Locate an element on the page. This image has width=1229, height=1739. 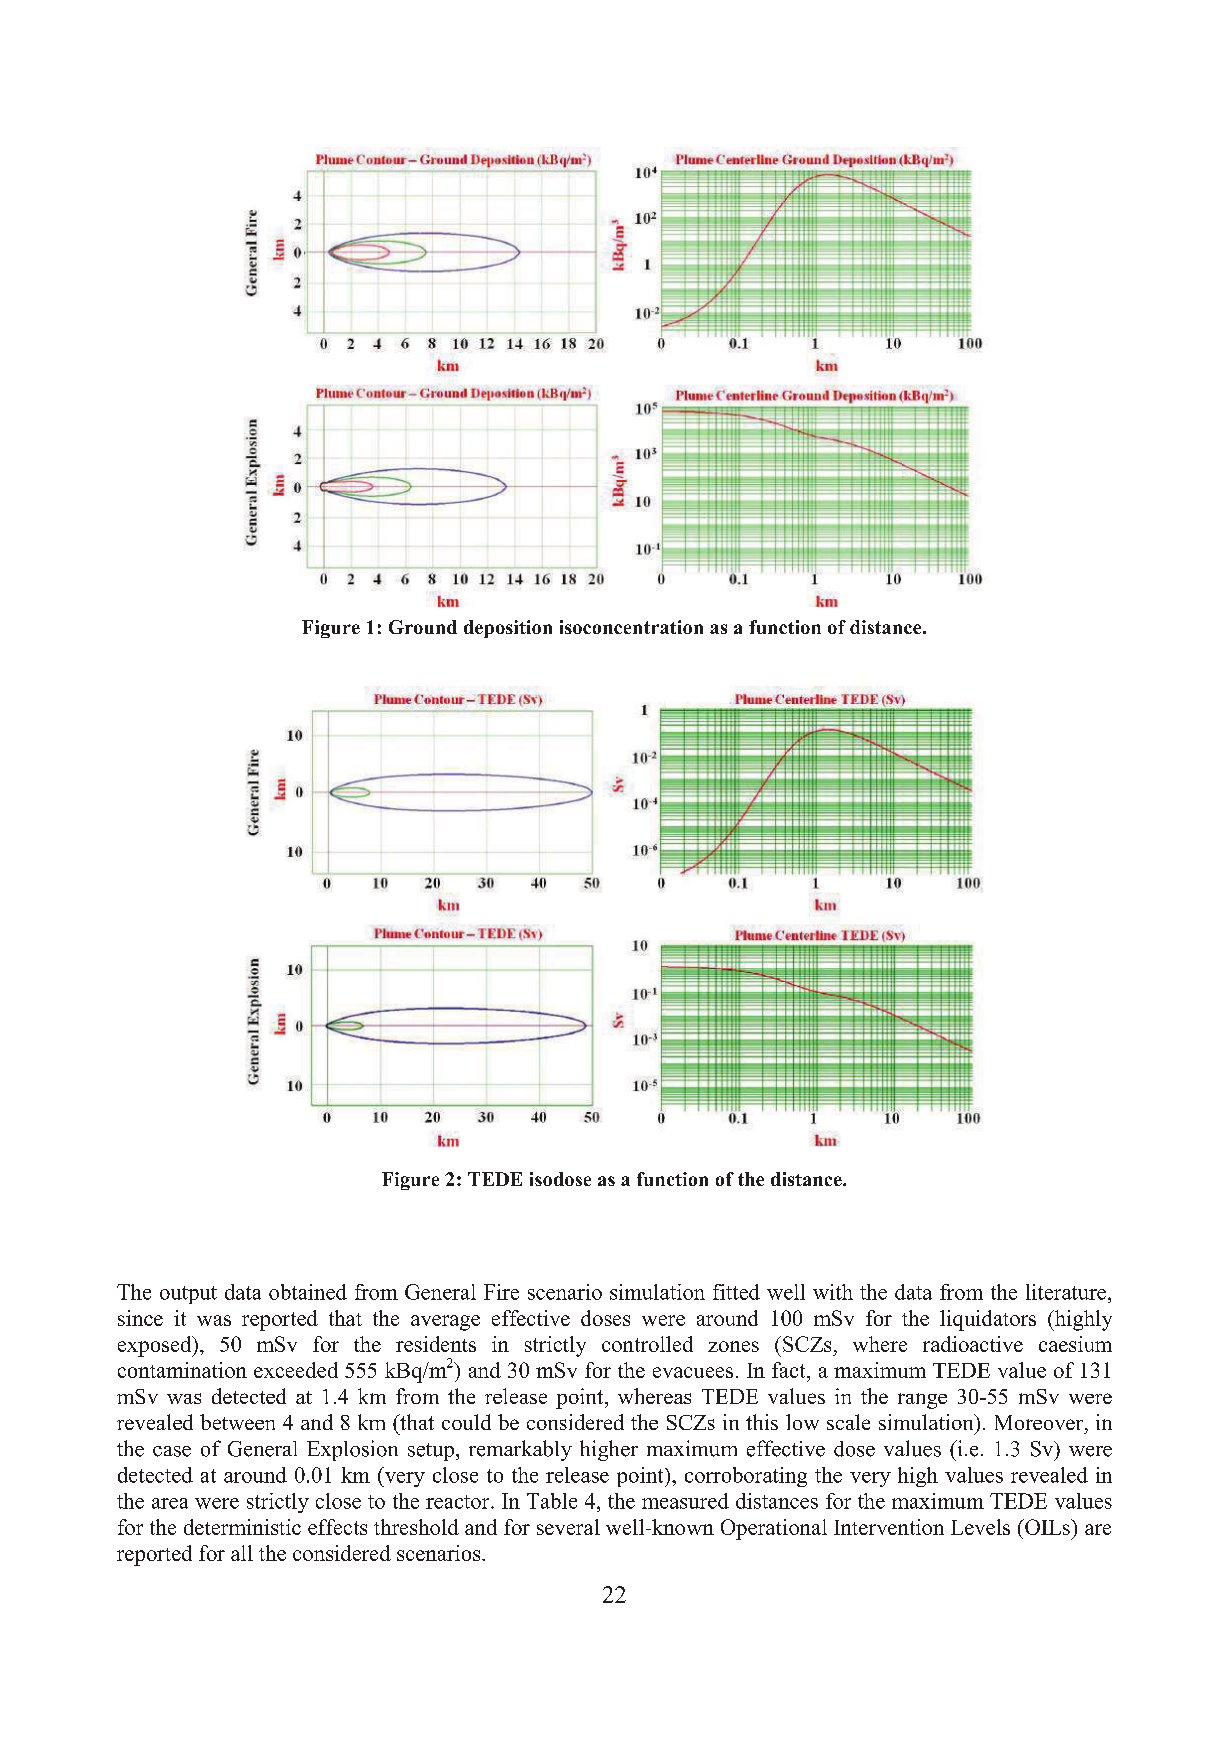
Ground is located at coordinates (423, 627).
